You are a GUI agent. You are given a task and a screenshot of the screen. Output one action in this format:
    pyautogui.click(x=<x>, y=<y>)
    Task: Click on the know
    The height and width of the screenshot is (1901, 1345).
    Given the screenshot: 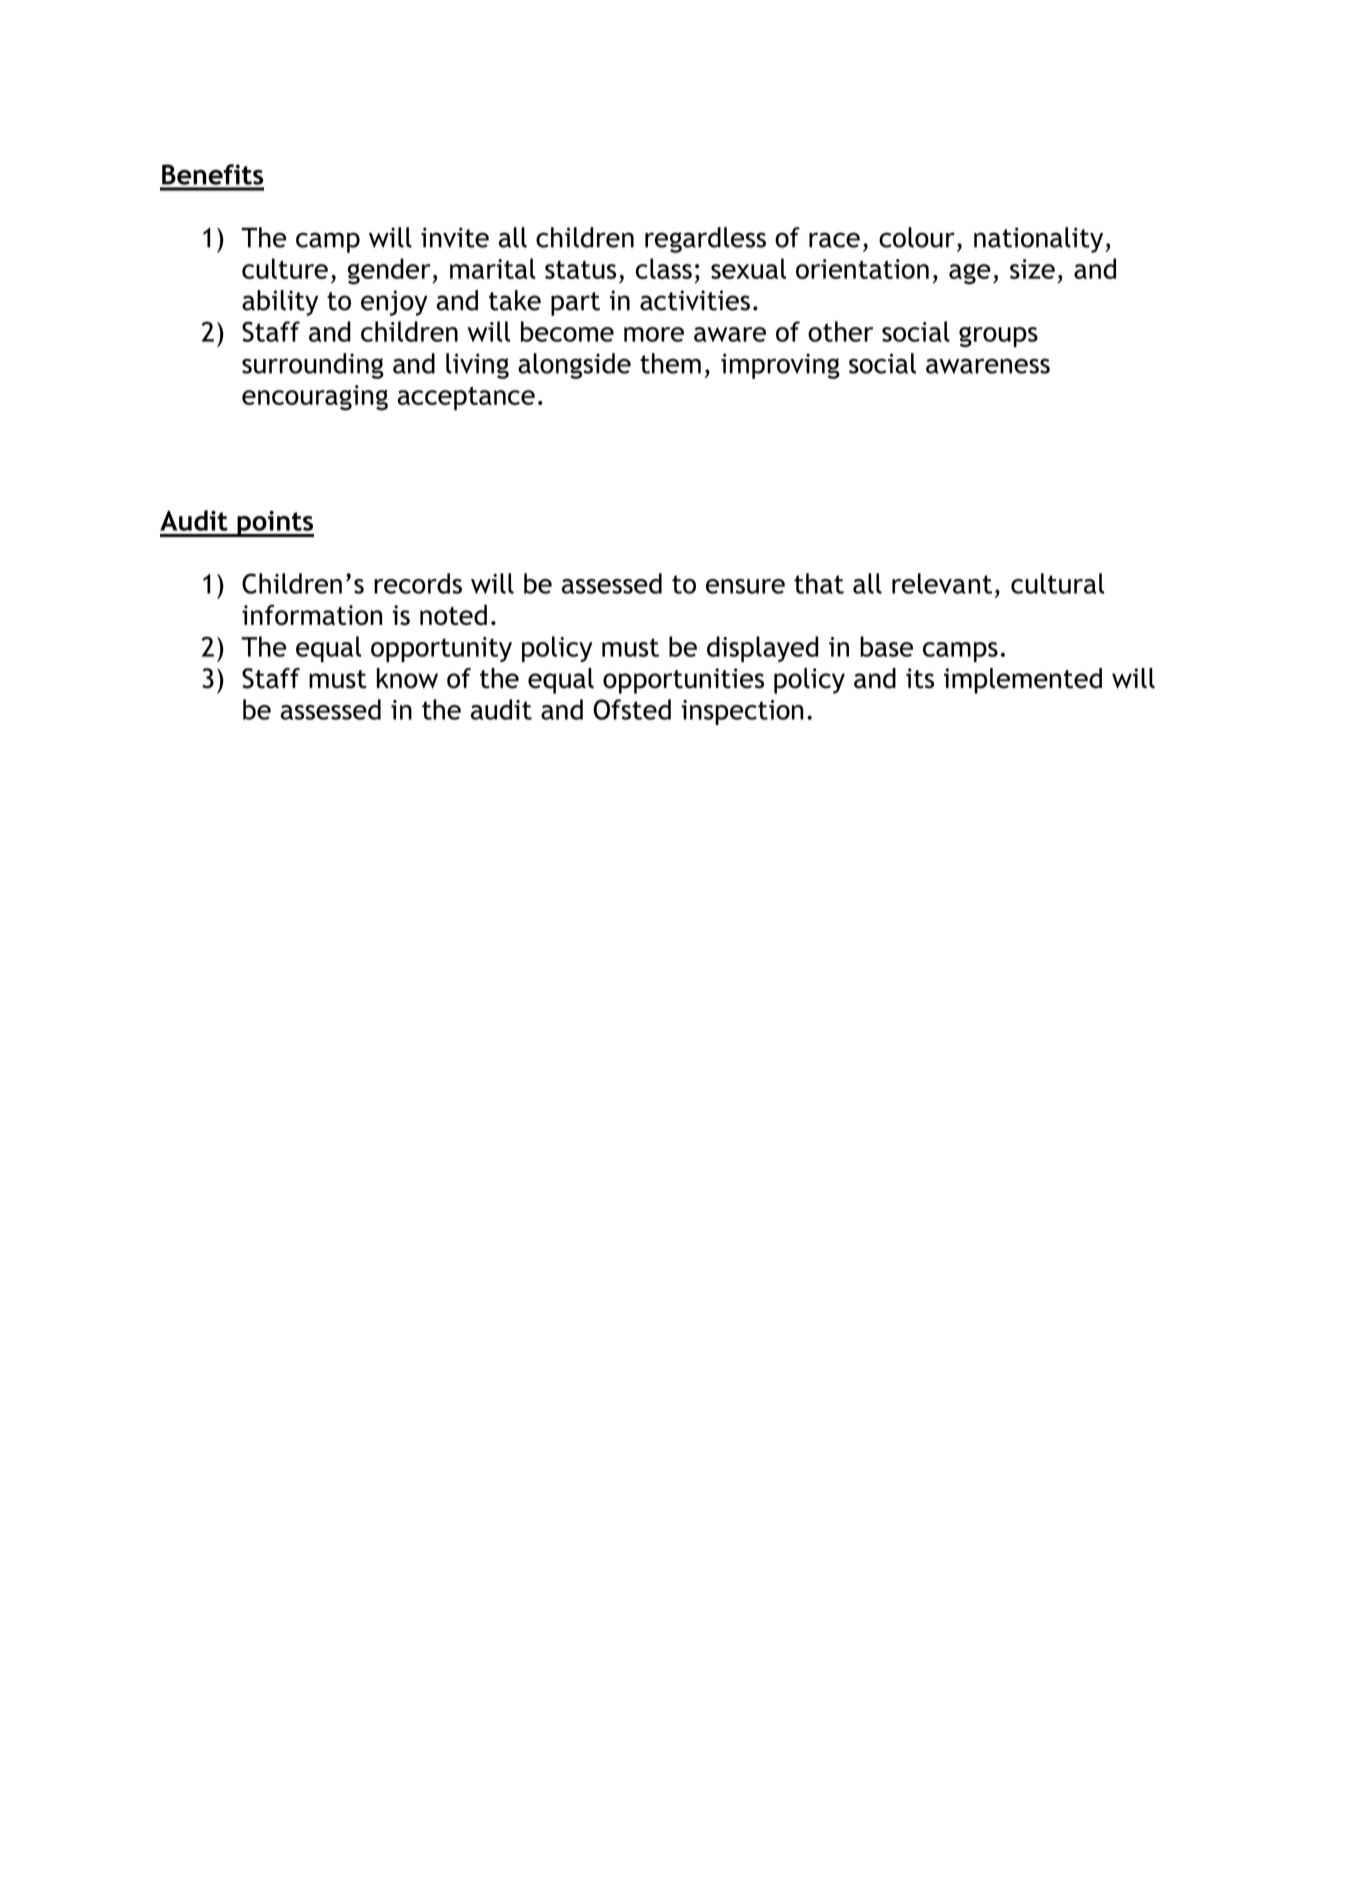 What is the action you would take?
    pyautogui.click(x=407, y=678)
